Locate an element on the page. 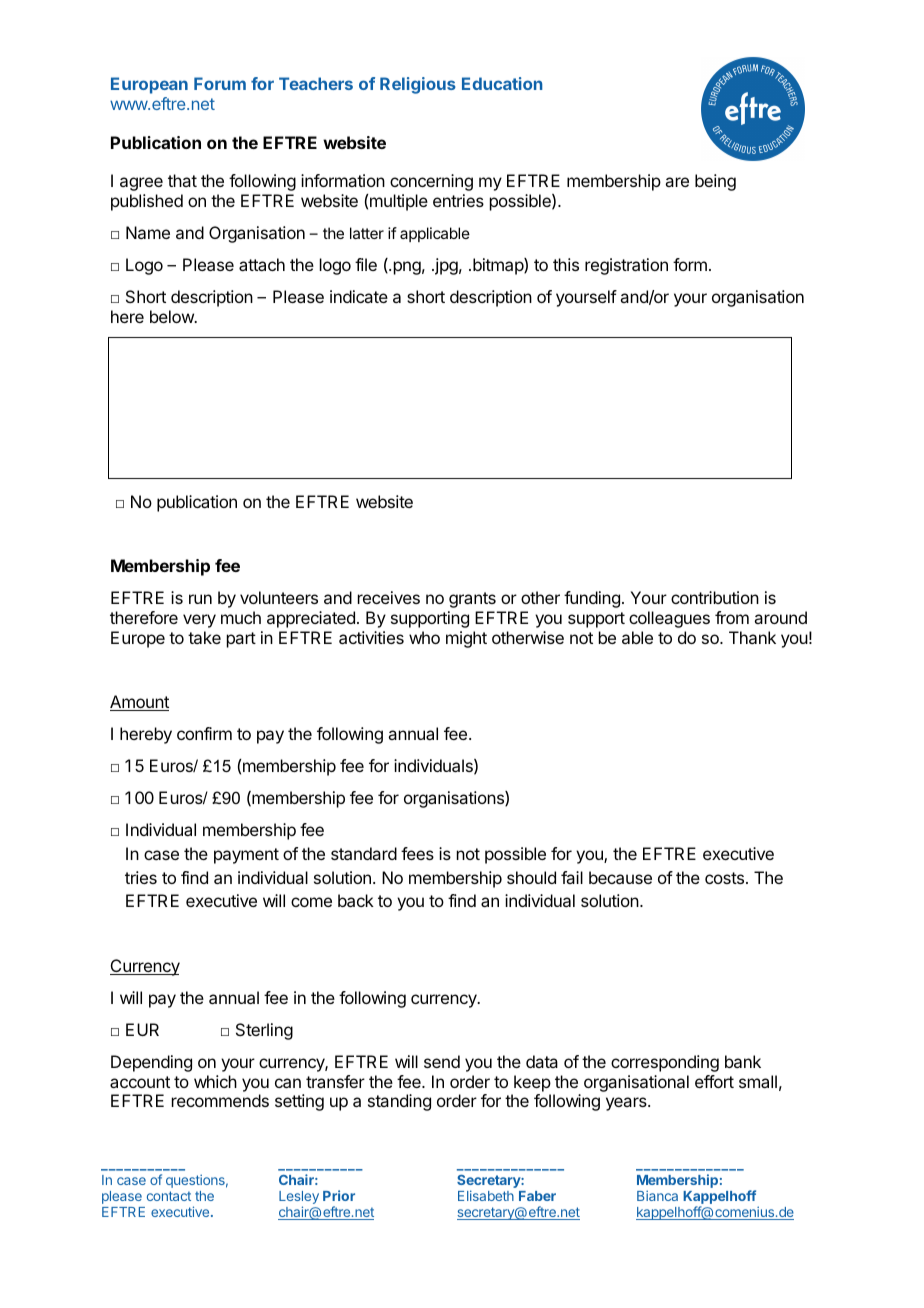 The image size is (924, 1308). costs is located at coordinates (724, 878).
